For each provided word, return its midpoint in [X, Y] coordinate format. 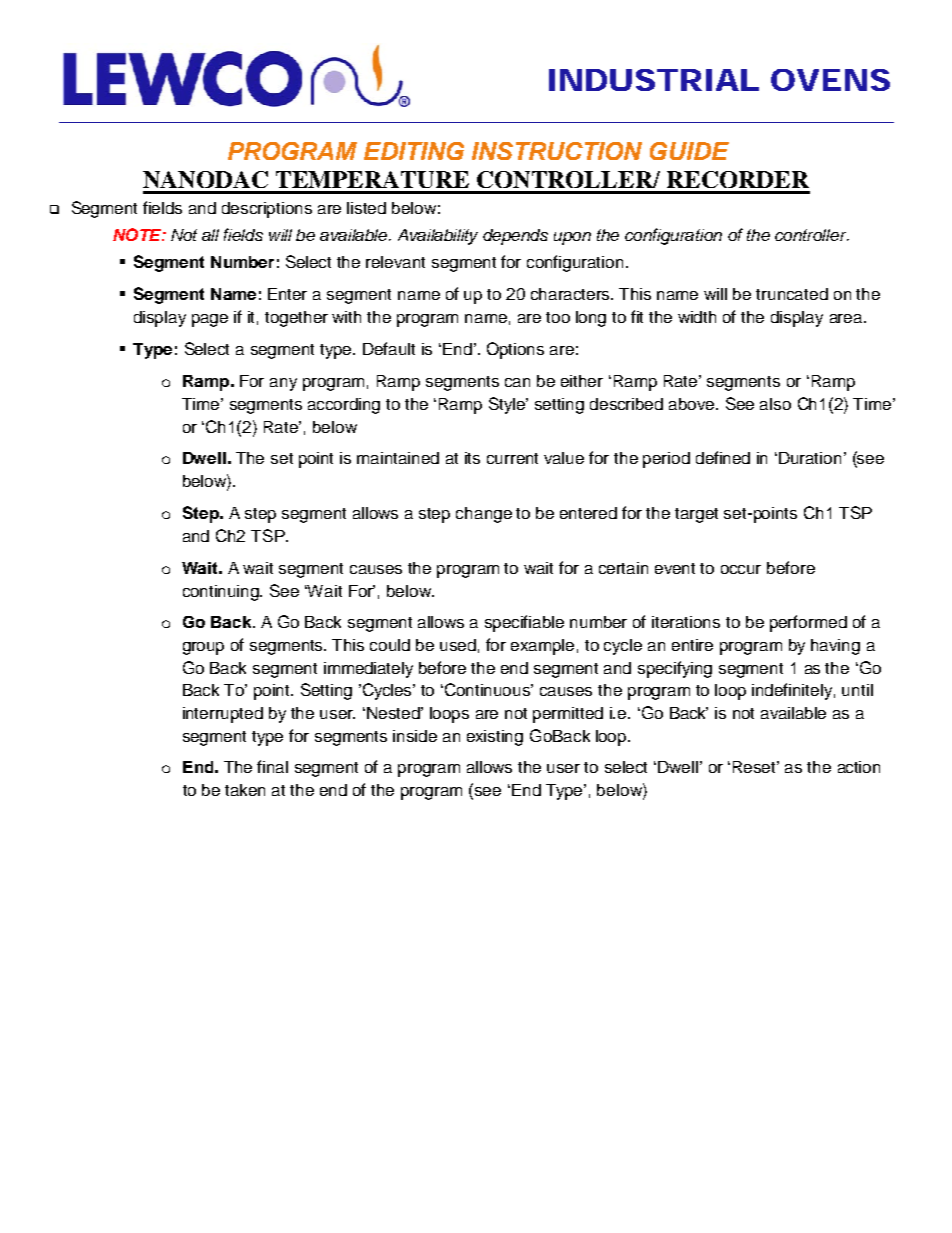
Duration [810, 458]
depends [515, 237]
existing [495, 738]
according [344, 406]
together [296, 319]
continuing [222, 593]
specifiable [524, 623]
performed [808, 623]
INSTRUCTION [557, 151]
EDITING [414, 151]
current [512, 458]
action [859, 767]
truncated [792, 294]
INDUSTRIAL [653, 80]
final [272, 766]
